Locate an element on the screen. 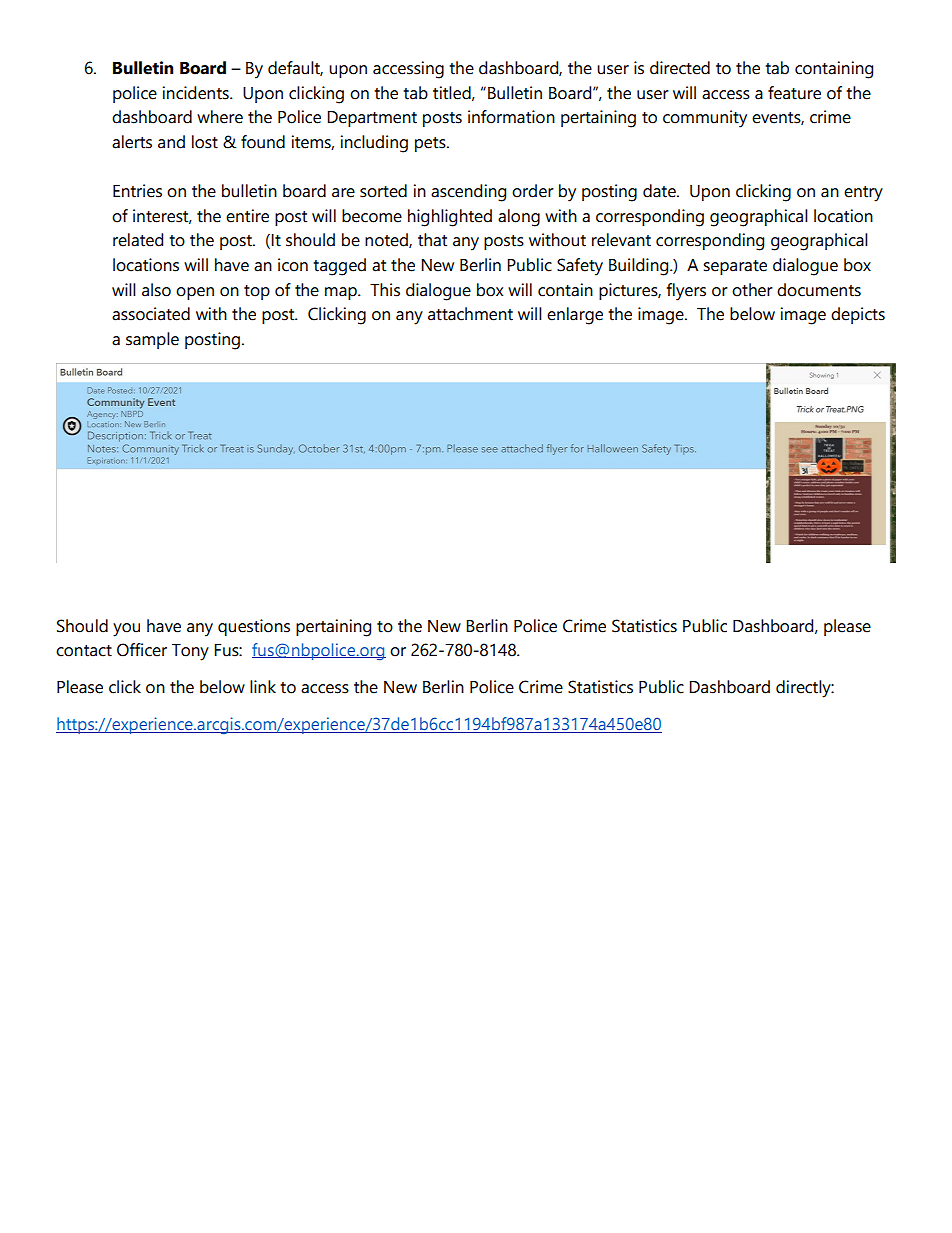  Officer is located at coordinates (142, 650).
